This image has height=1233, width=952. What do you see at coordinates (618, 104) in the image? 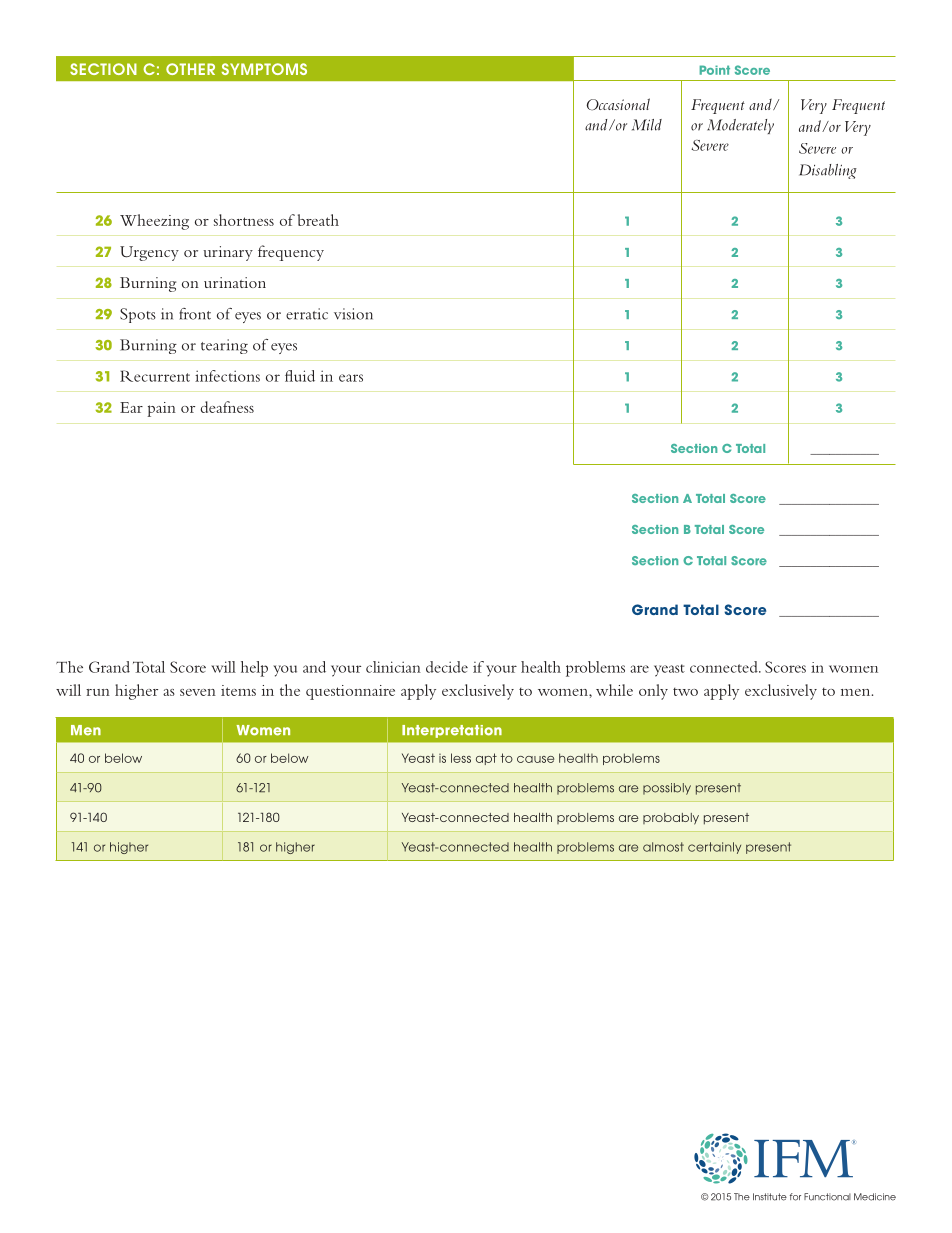
I see `Occasional` at bounding box center [618, 104].
